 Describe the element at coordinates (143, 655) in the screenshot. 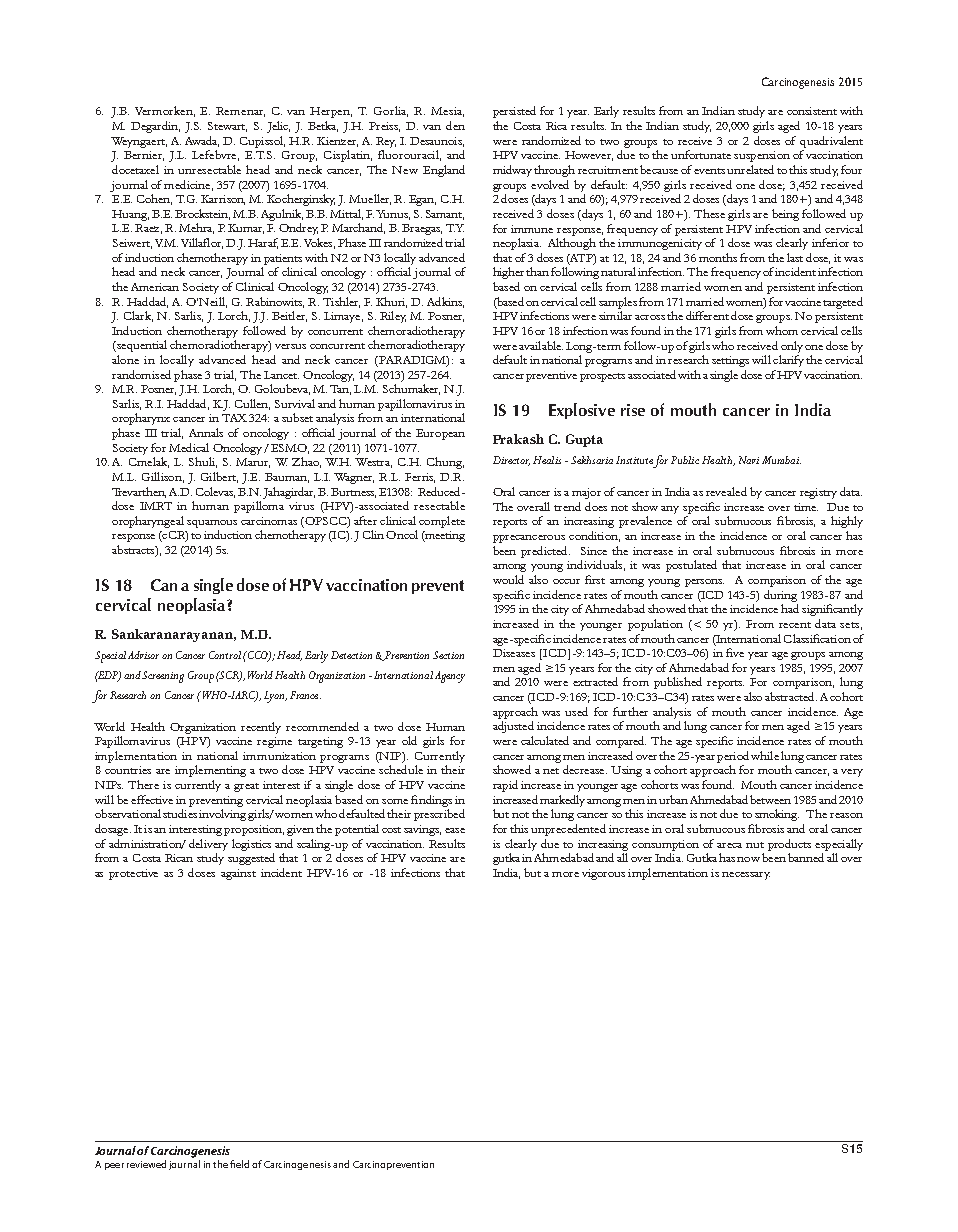

I see `Advisor` at that location.
